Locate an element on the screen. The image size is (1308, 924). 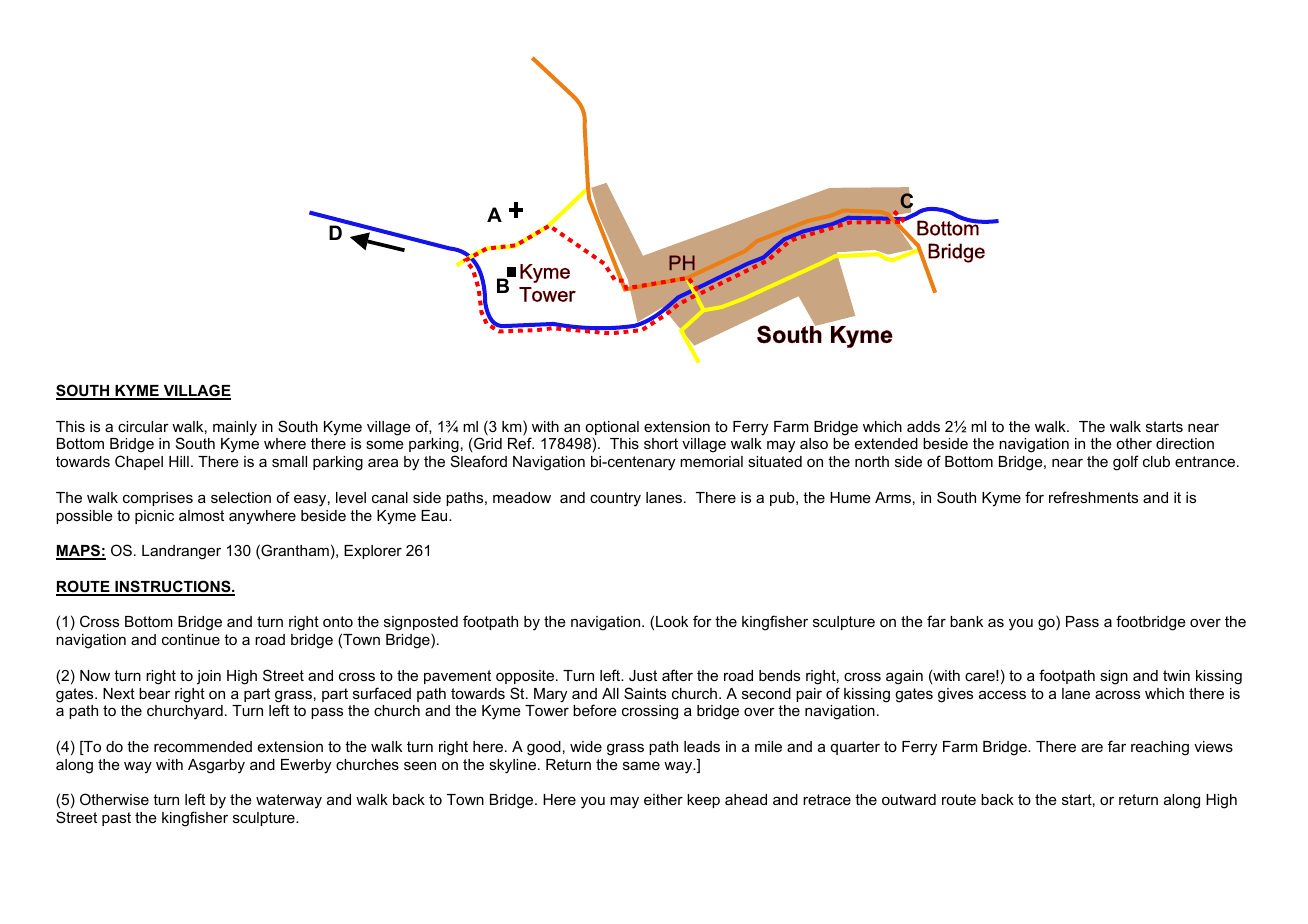
join is located at coordinates (209, 677).
